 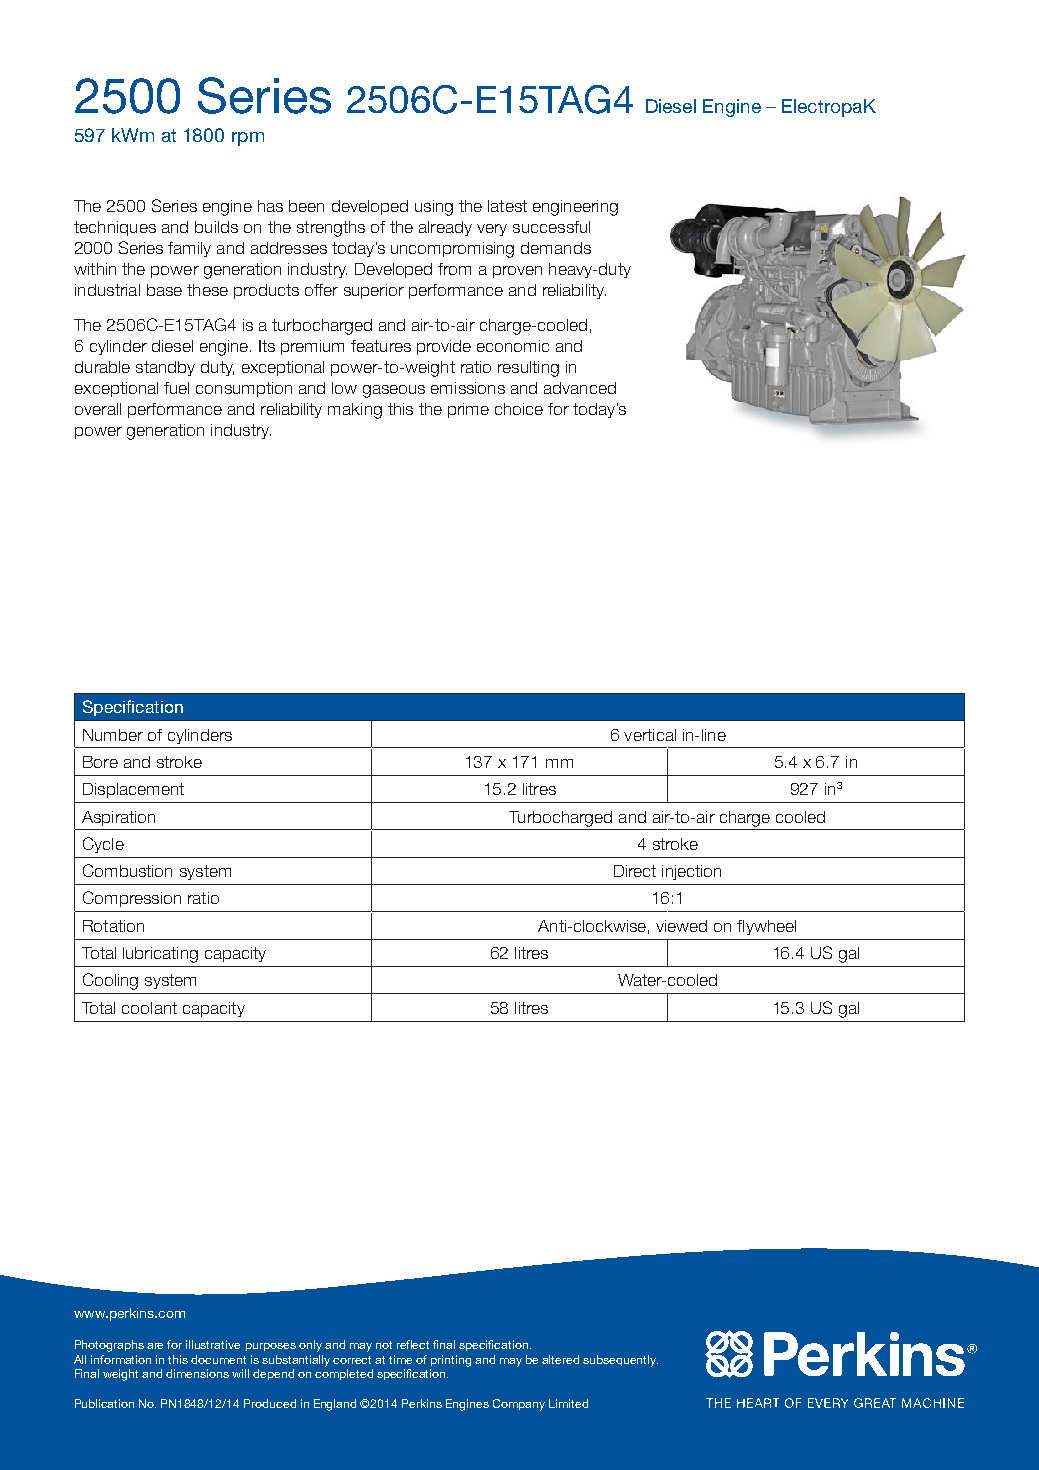 What do you see at coordinates (451, 1361) in the page?
I see `printing` at bounding box center [451, 1361].
